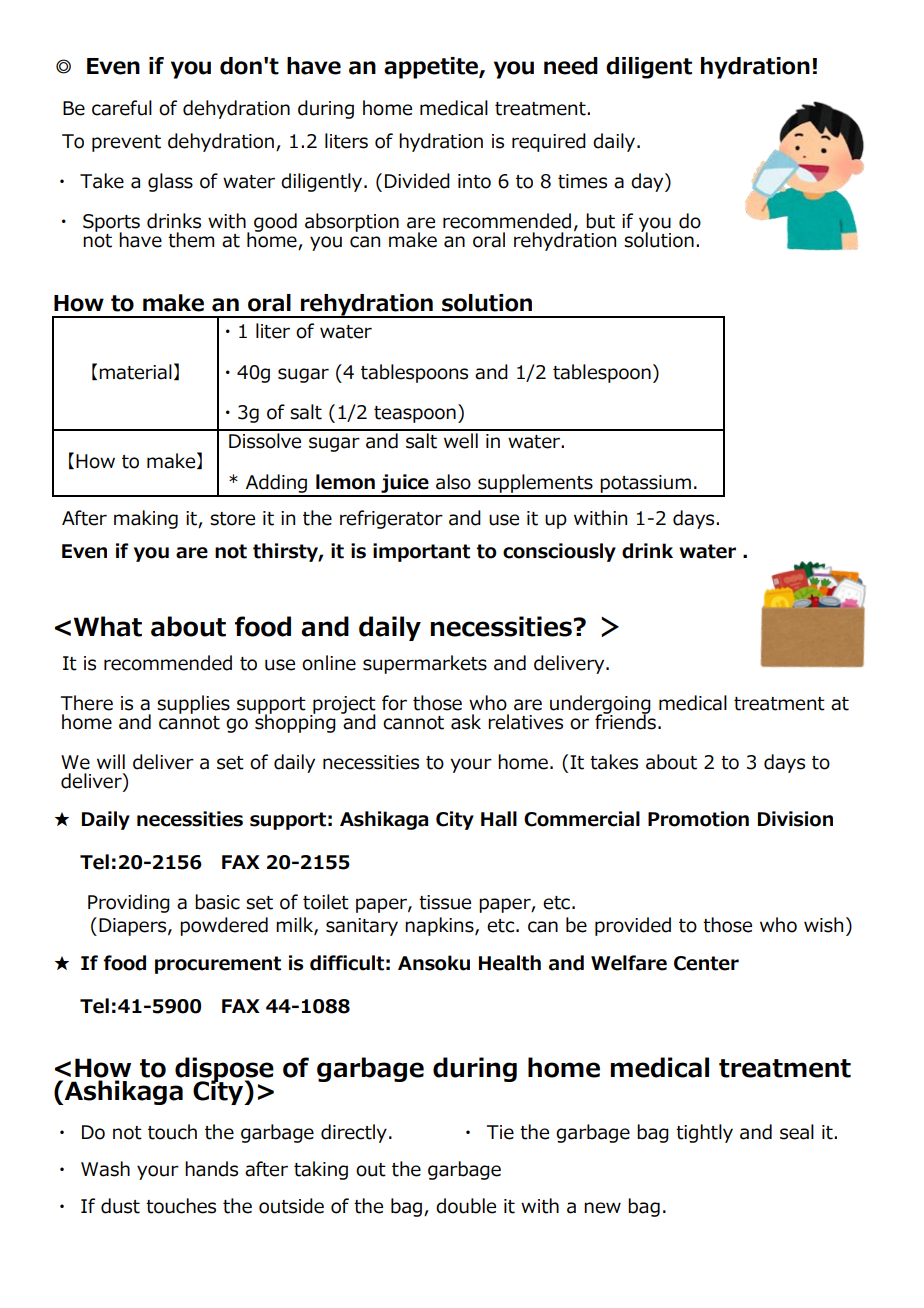  Describe the element at coordinates (625, 721) in the page. I see `friends` at that location.
